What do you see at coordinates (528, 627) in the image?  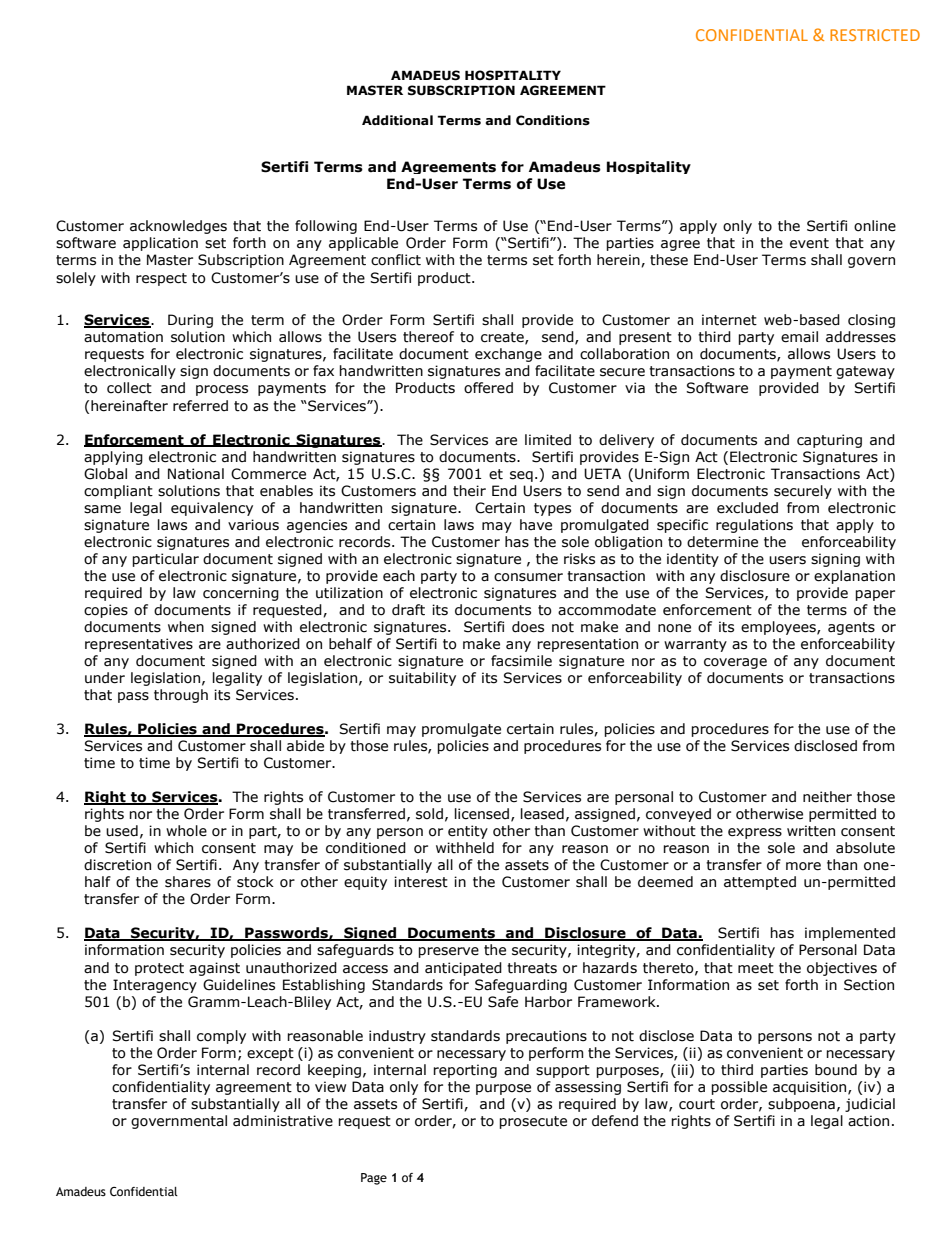 I see `does` at bounding box center [528, 627].
